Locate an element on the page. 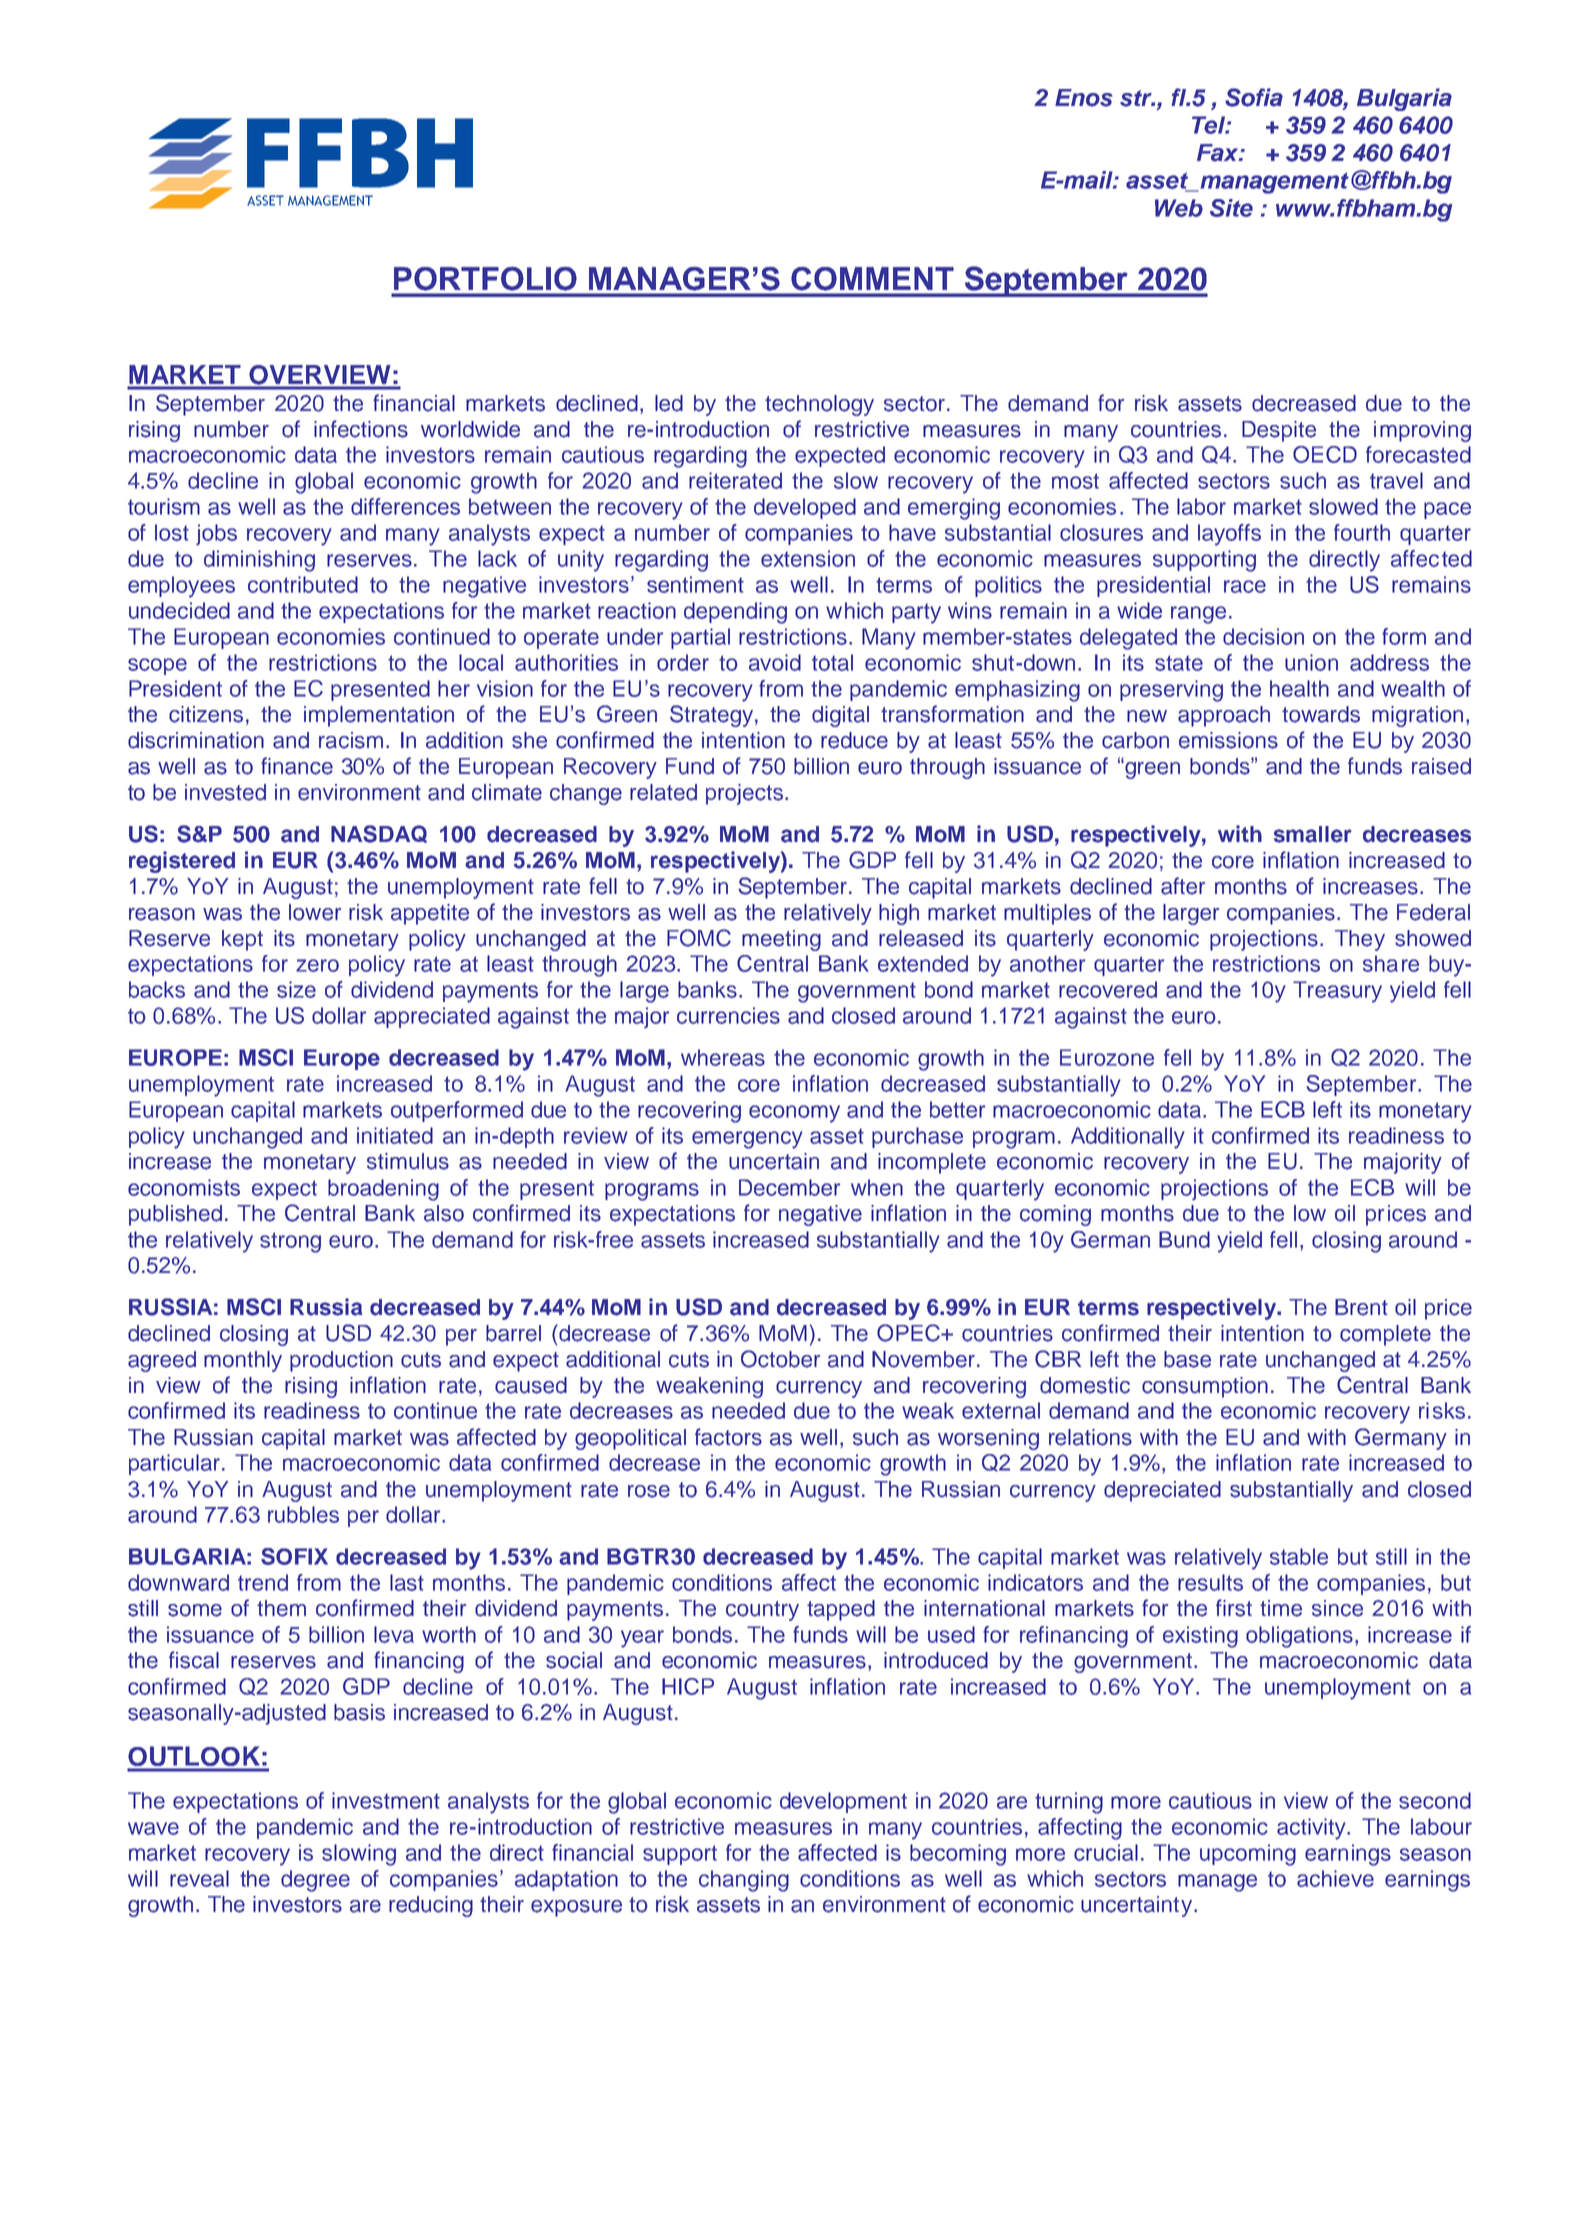  infections is located at coordinates (361, 429).
